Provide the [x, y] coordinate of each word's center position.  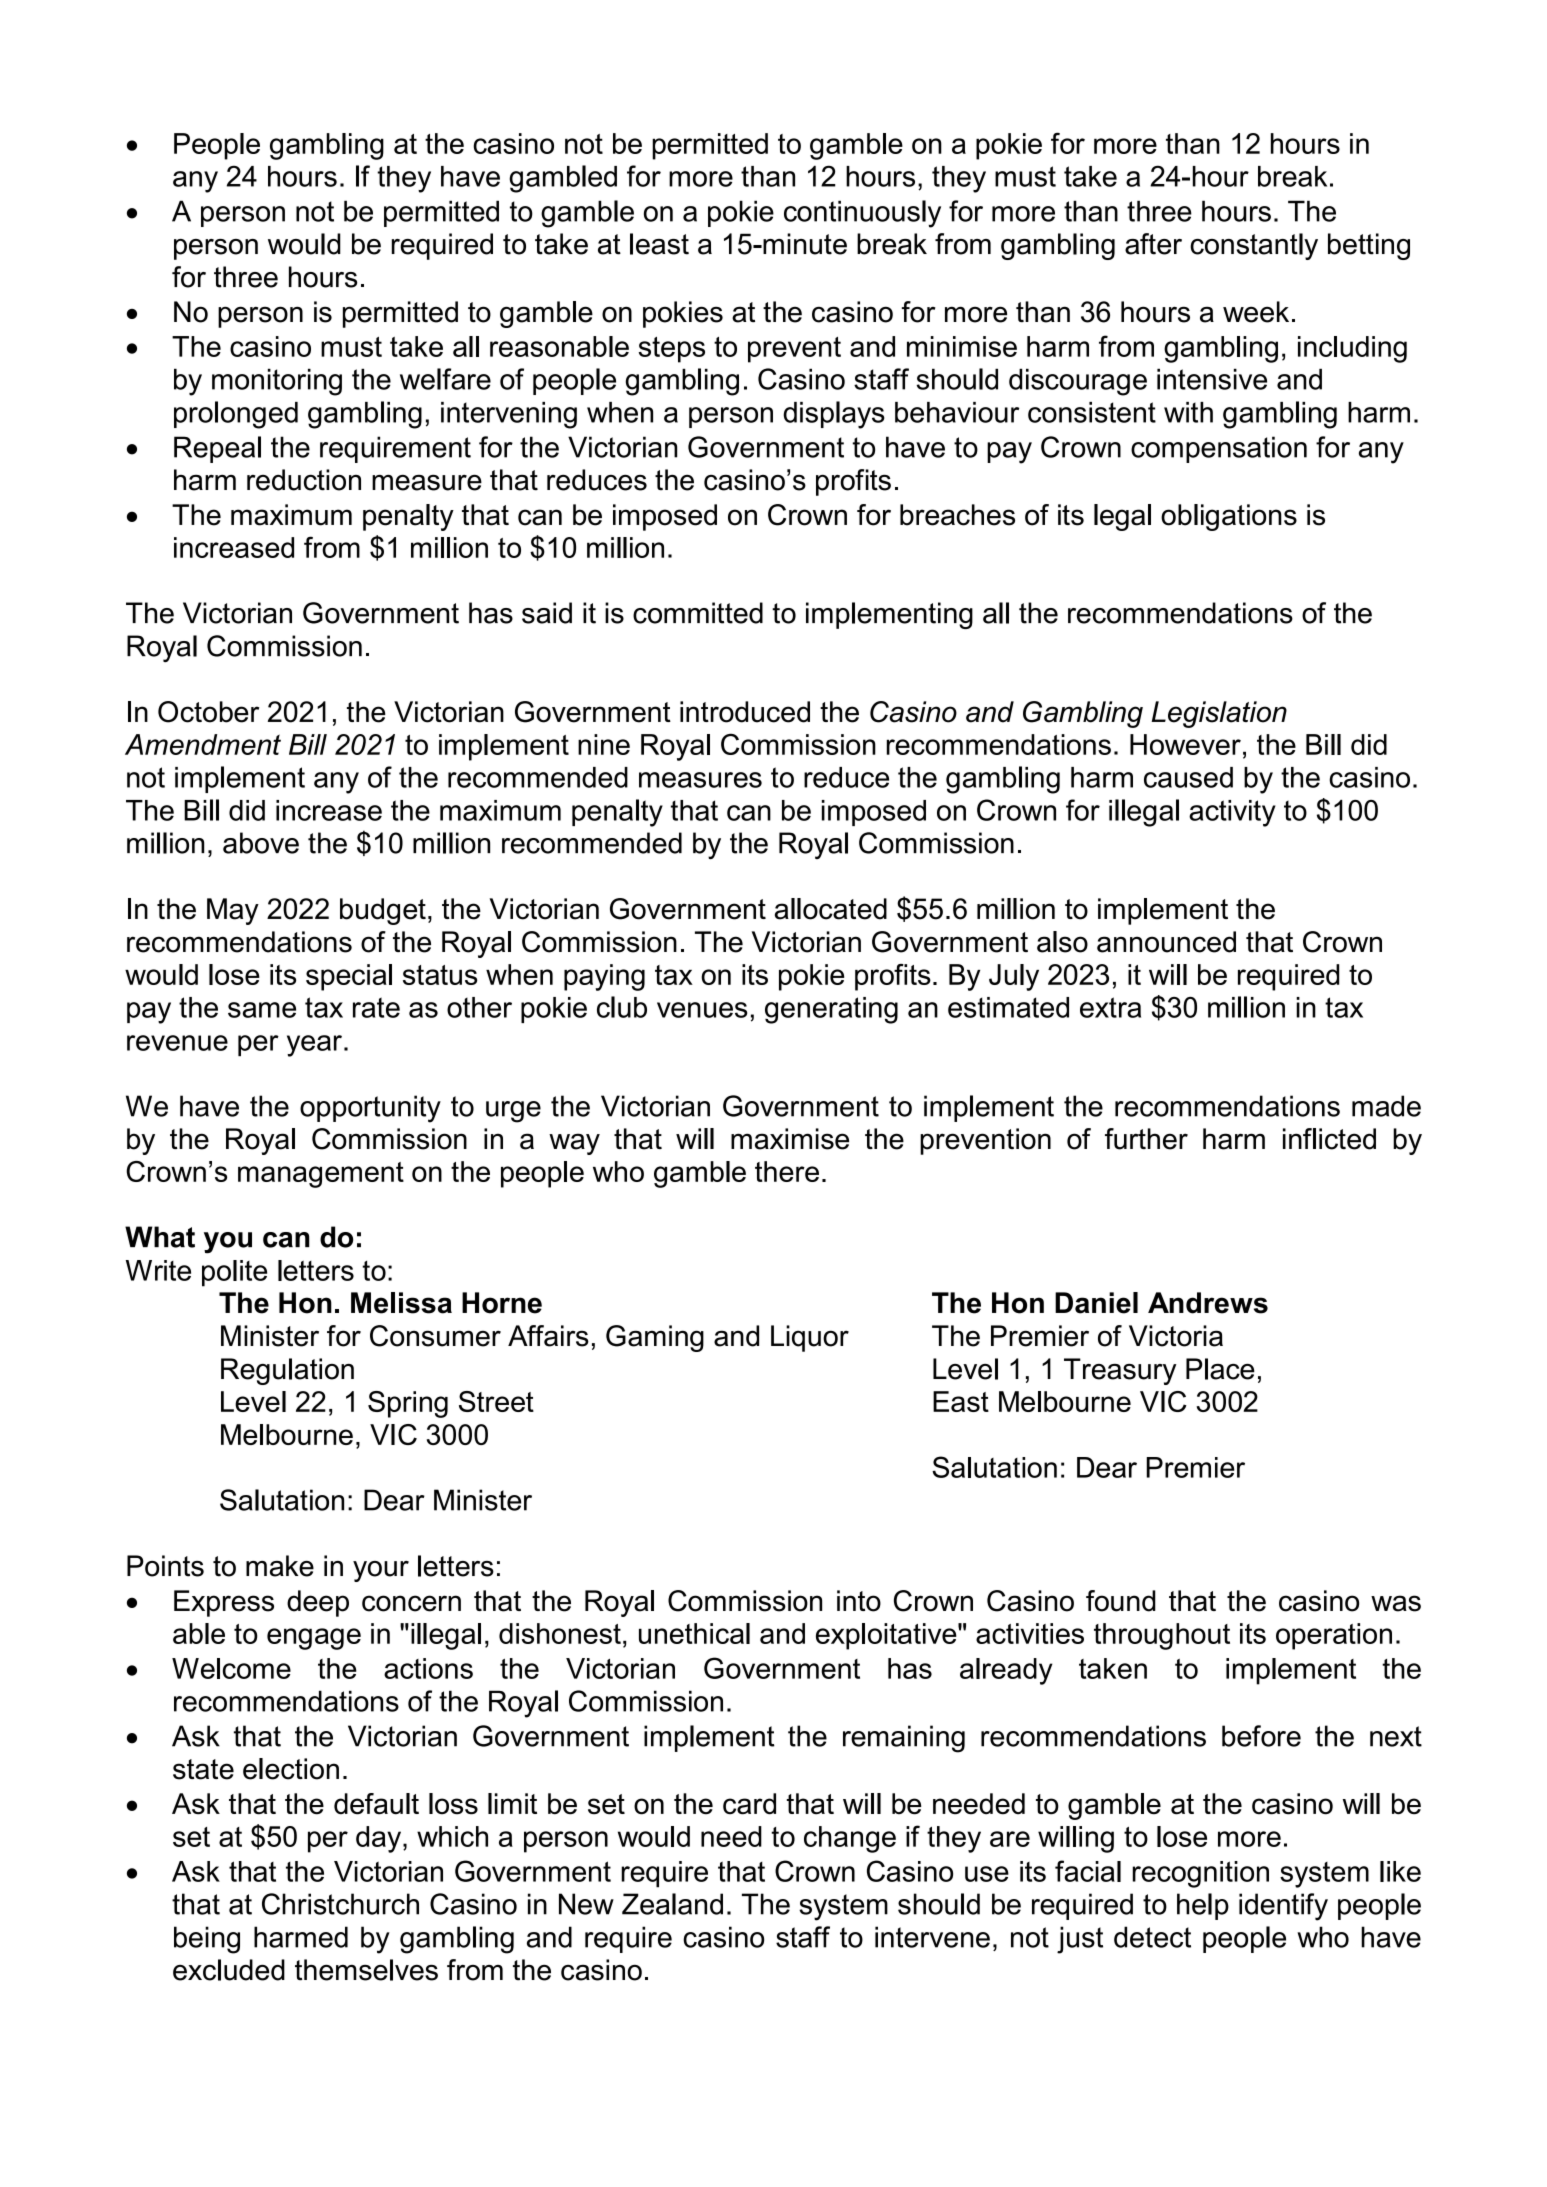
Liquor [810, 1338]
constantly [1254, 246]
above [261, 843]
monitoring [277, 382]
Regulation [287, 1371]
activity [1232, 813]
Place [1220, 1369]
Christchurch [340, 1904]
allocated [831, 909]
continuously [862, 214]
